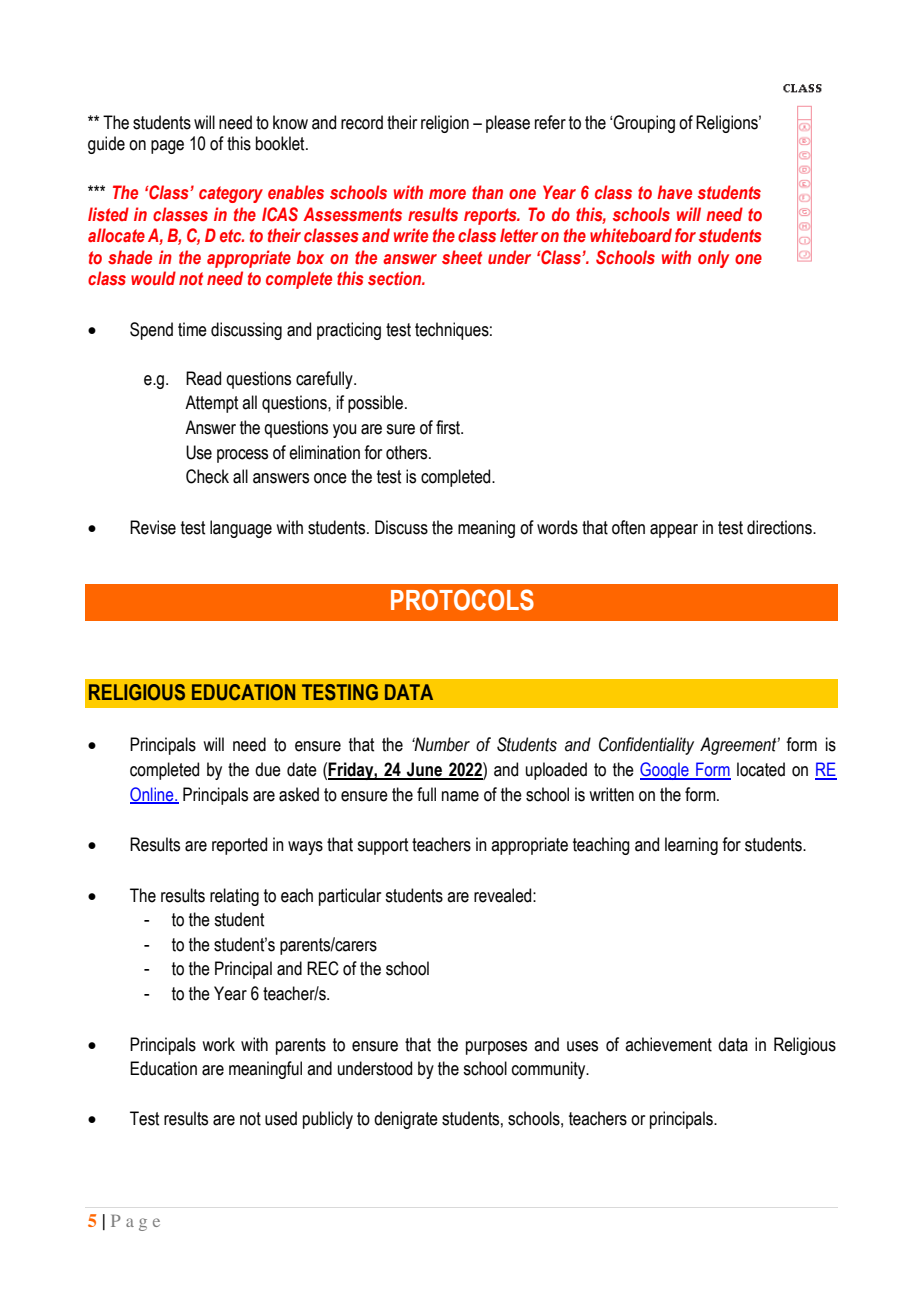 Image resolution: width=924 pixels, height=1307 pixels. I want to click on only, so click(713, 259).
